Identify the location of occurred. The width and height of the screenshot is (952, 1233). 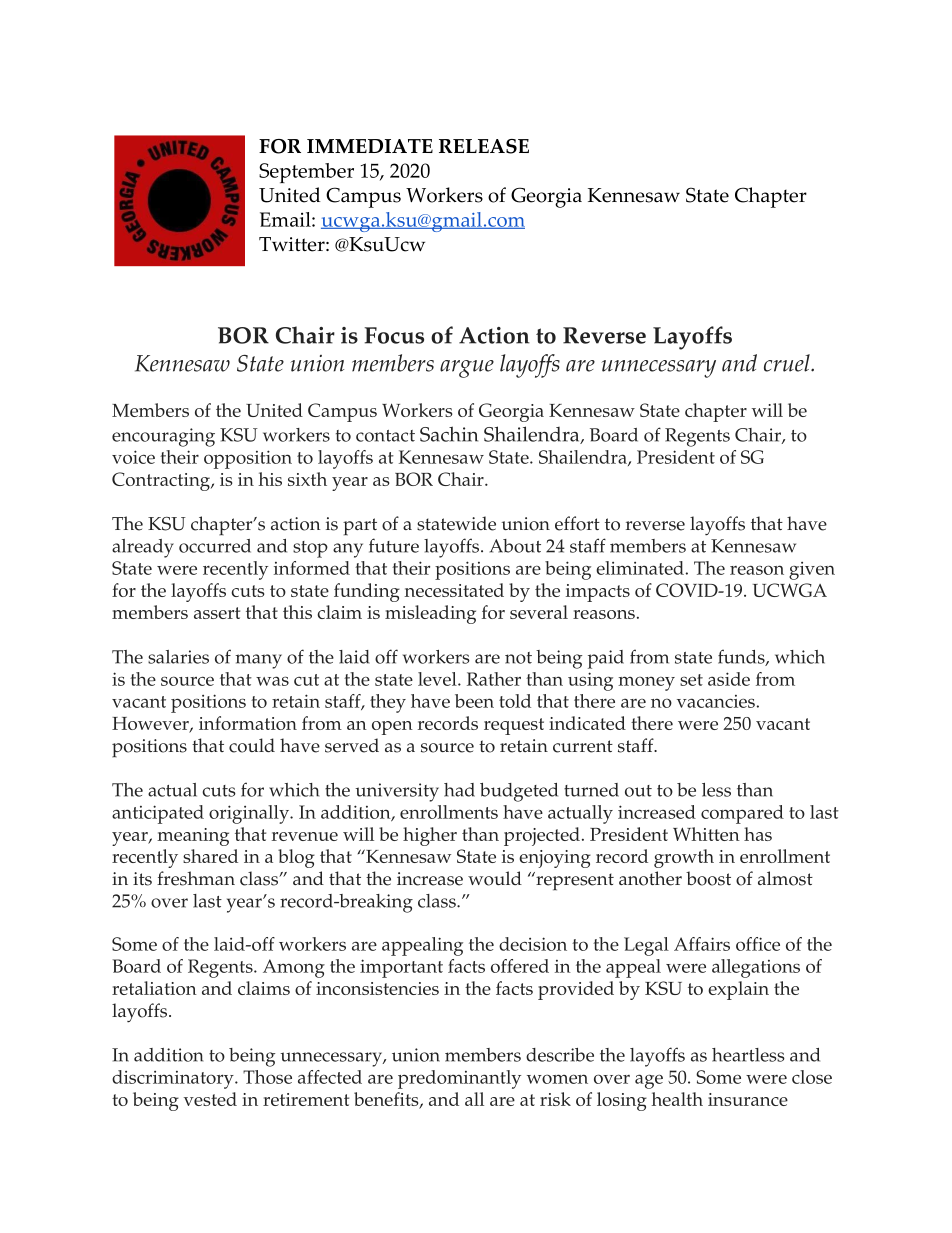
(215, 546).
